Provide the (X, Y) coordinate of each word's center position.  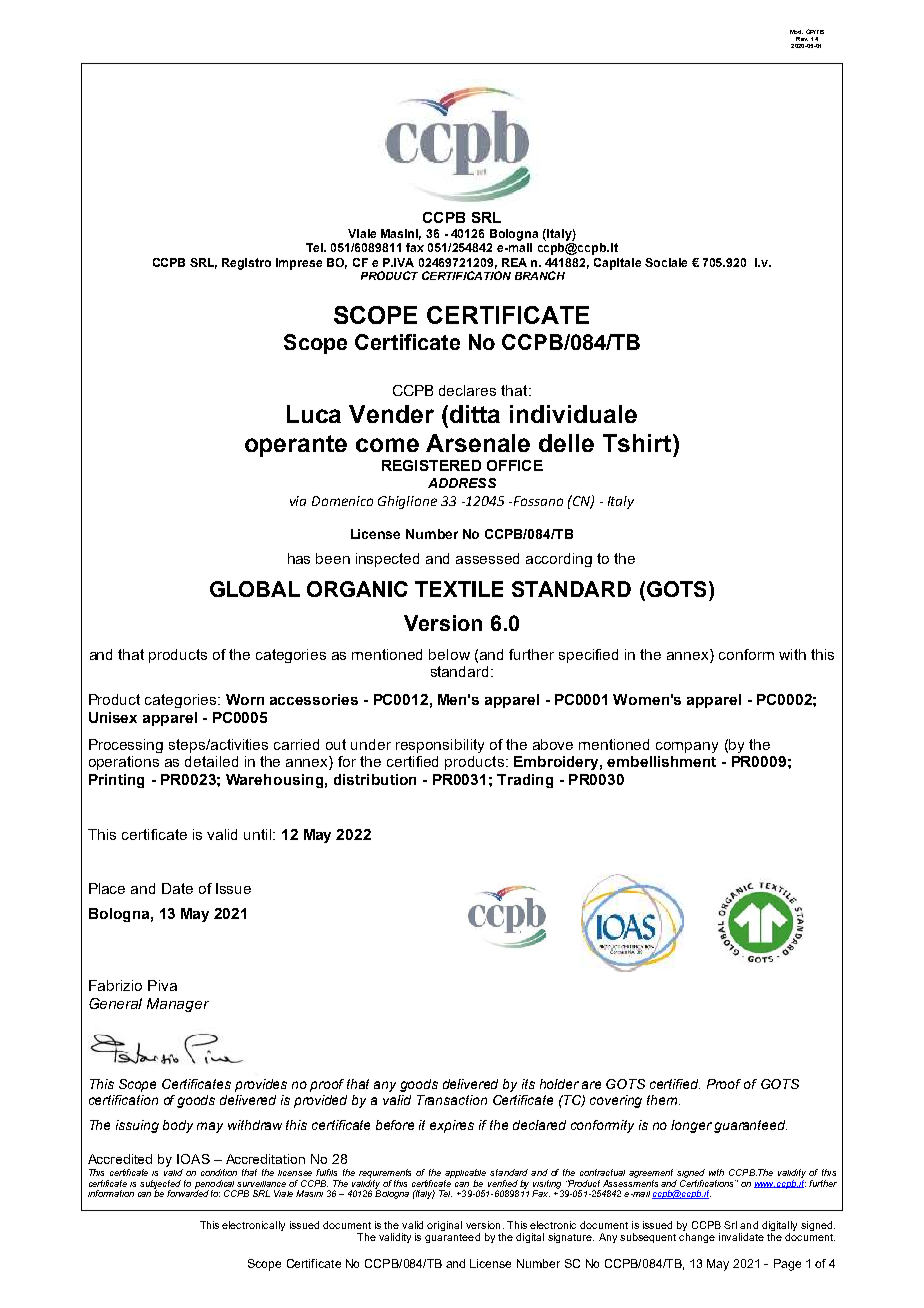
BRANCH (540, 275)
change (697, 1238)
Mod (796, 32)
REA (514, 262)
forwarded (188, 1192)
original (444, 1226)
